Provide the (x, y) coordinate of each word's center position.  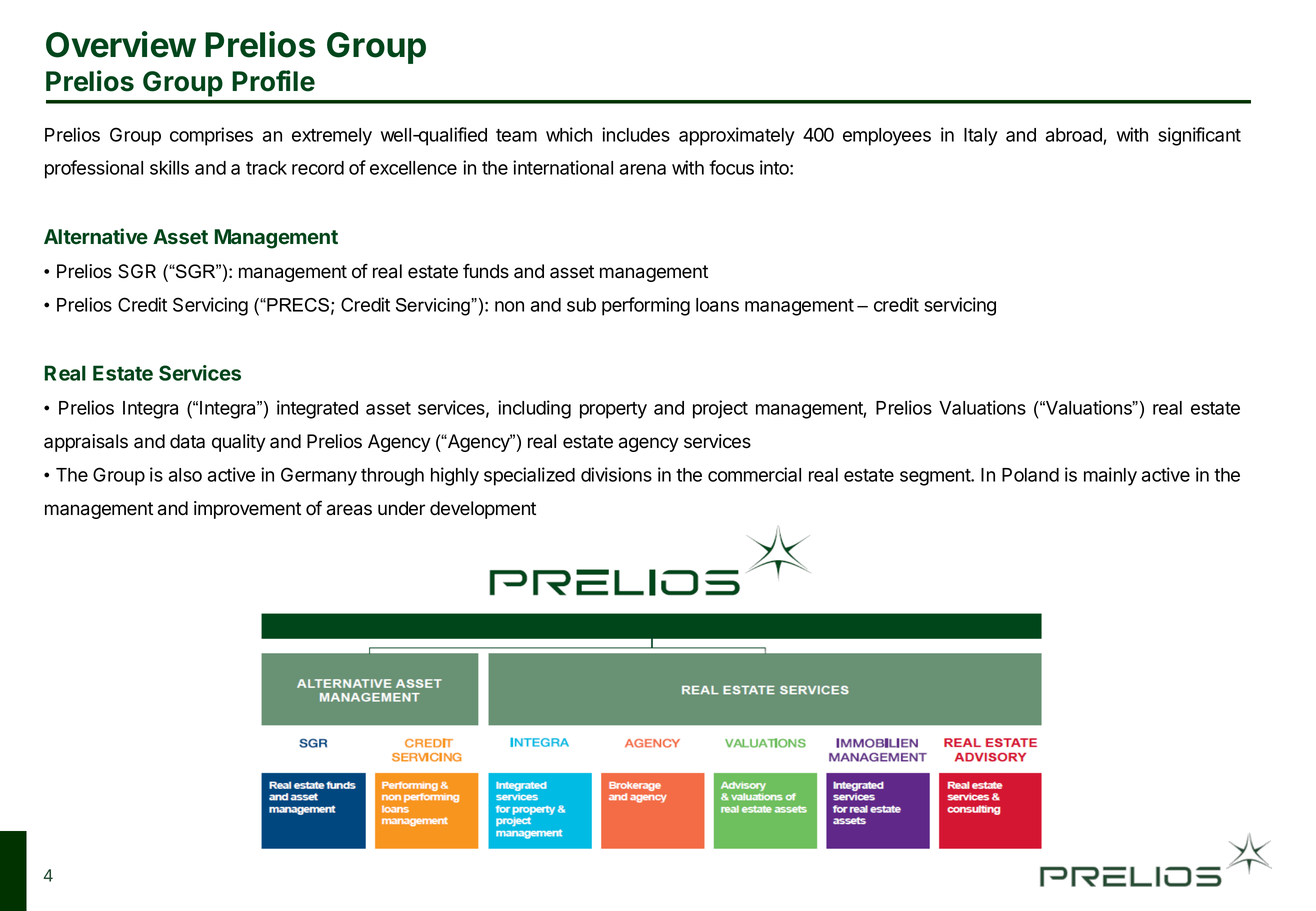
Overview (121, 44)
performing (646, 306)
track (266, 168)
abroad (1075, 136)
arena (643, 169)
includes (636, 134)
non (509, 306)
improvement (247, 510)
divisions (616, 474)
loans (717, 305)
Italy (981, 137)
